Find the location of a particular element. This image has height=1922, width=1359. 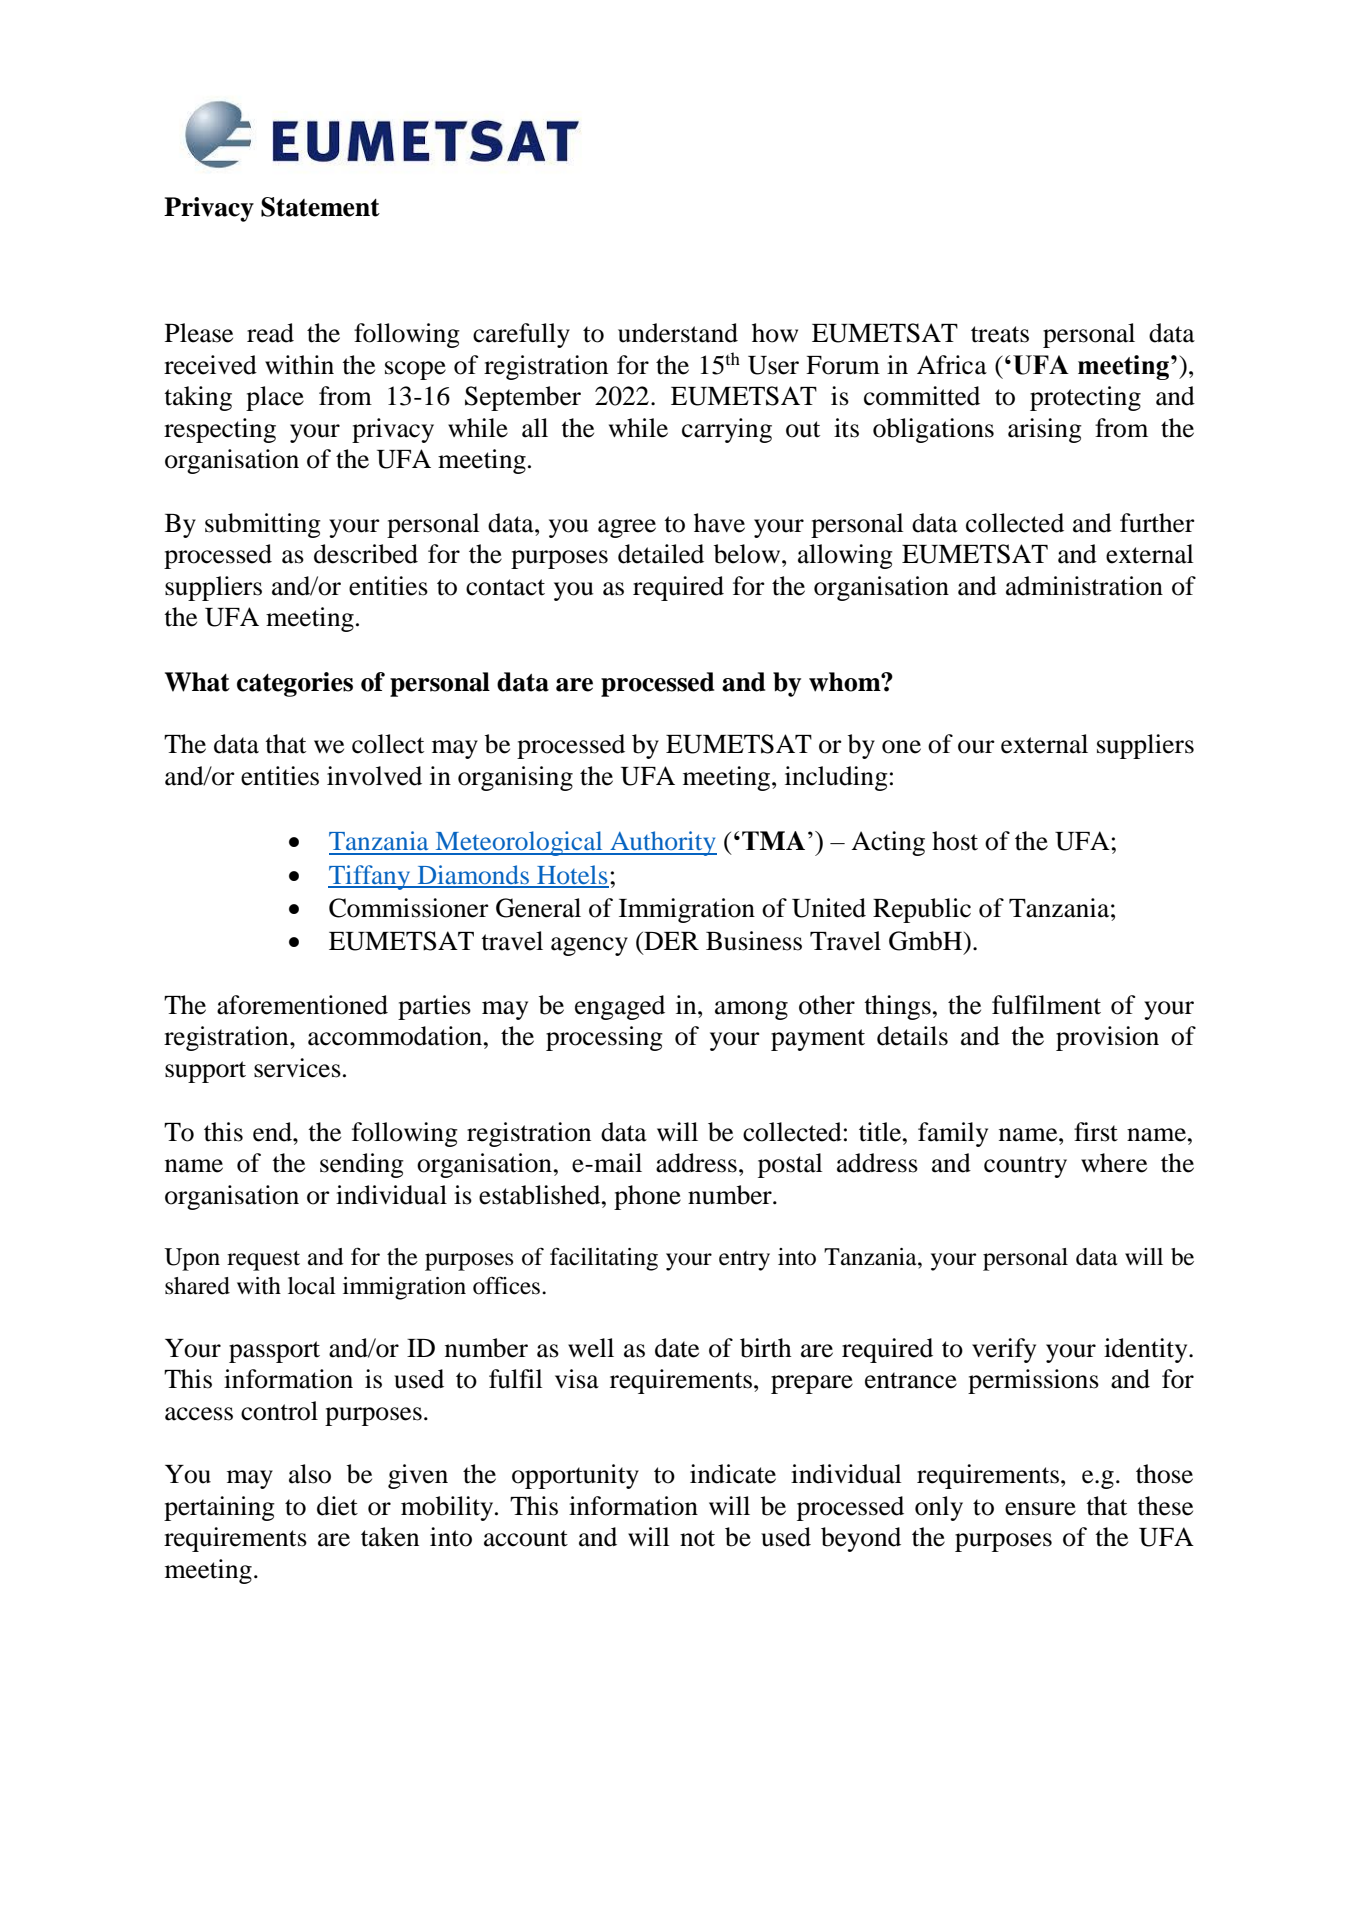

detailed is located at coordinates (661, 554).
